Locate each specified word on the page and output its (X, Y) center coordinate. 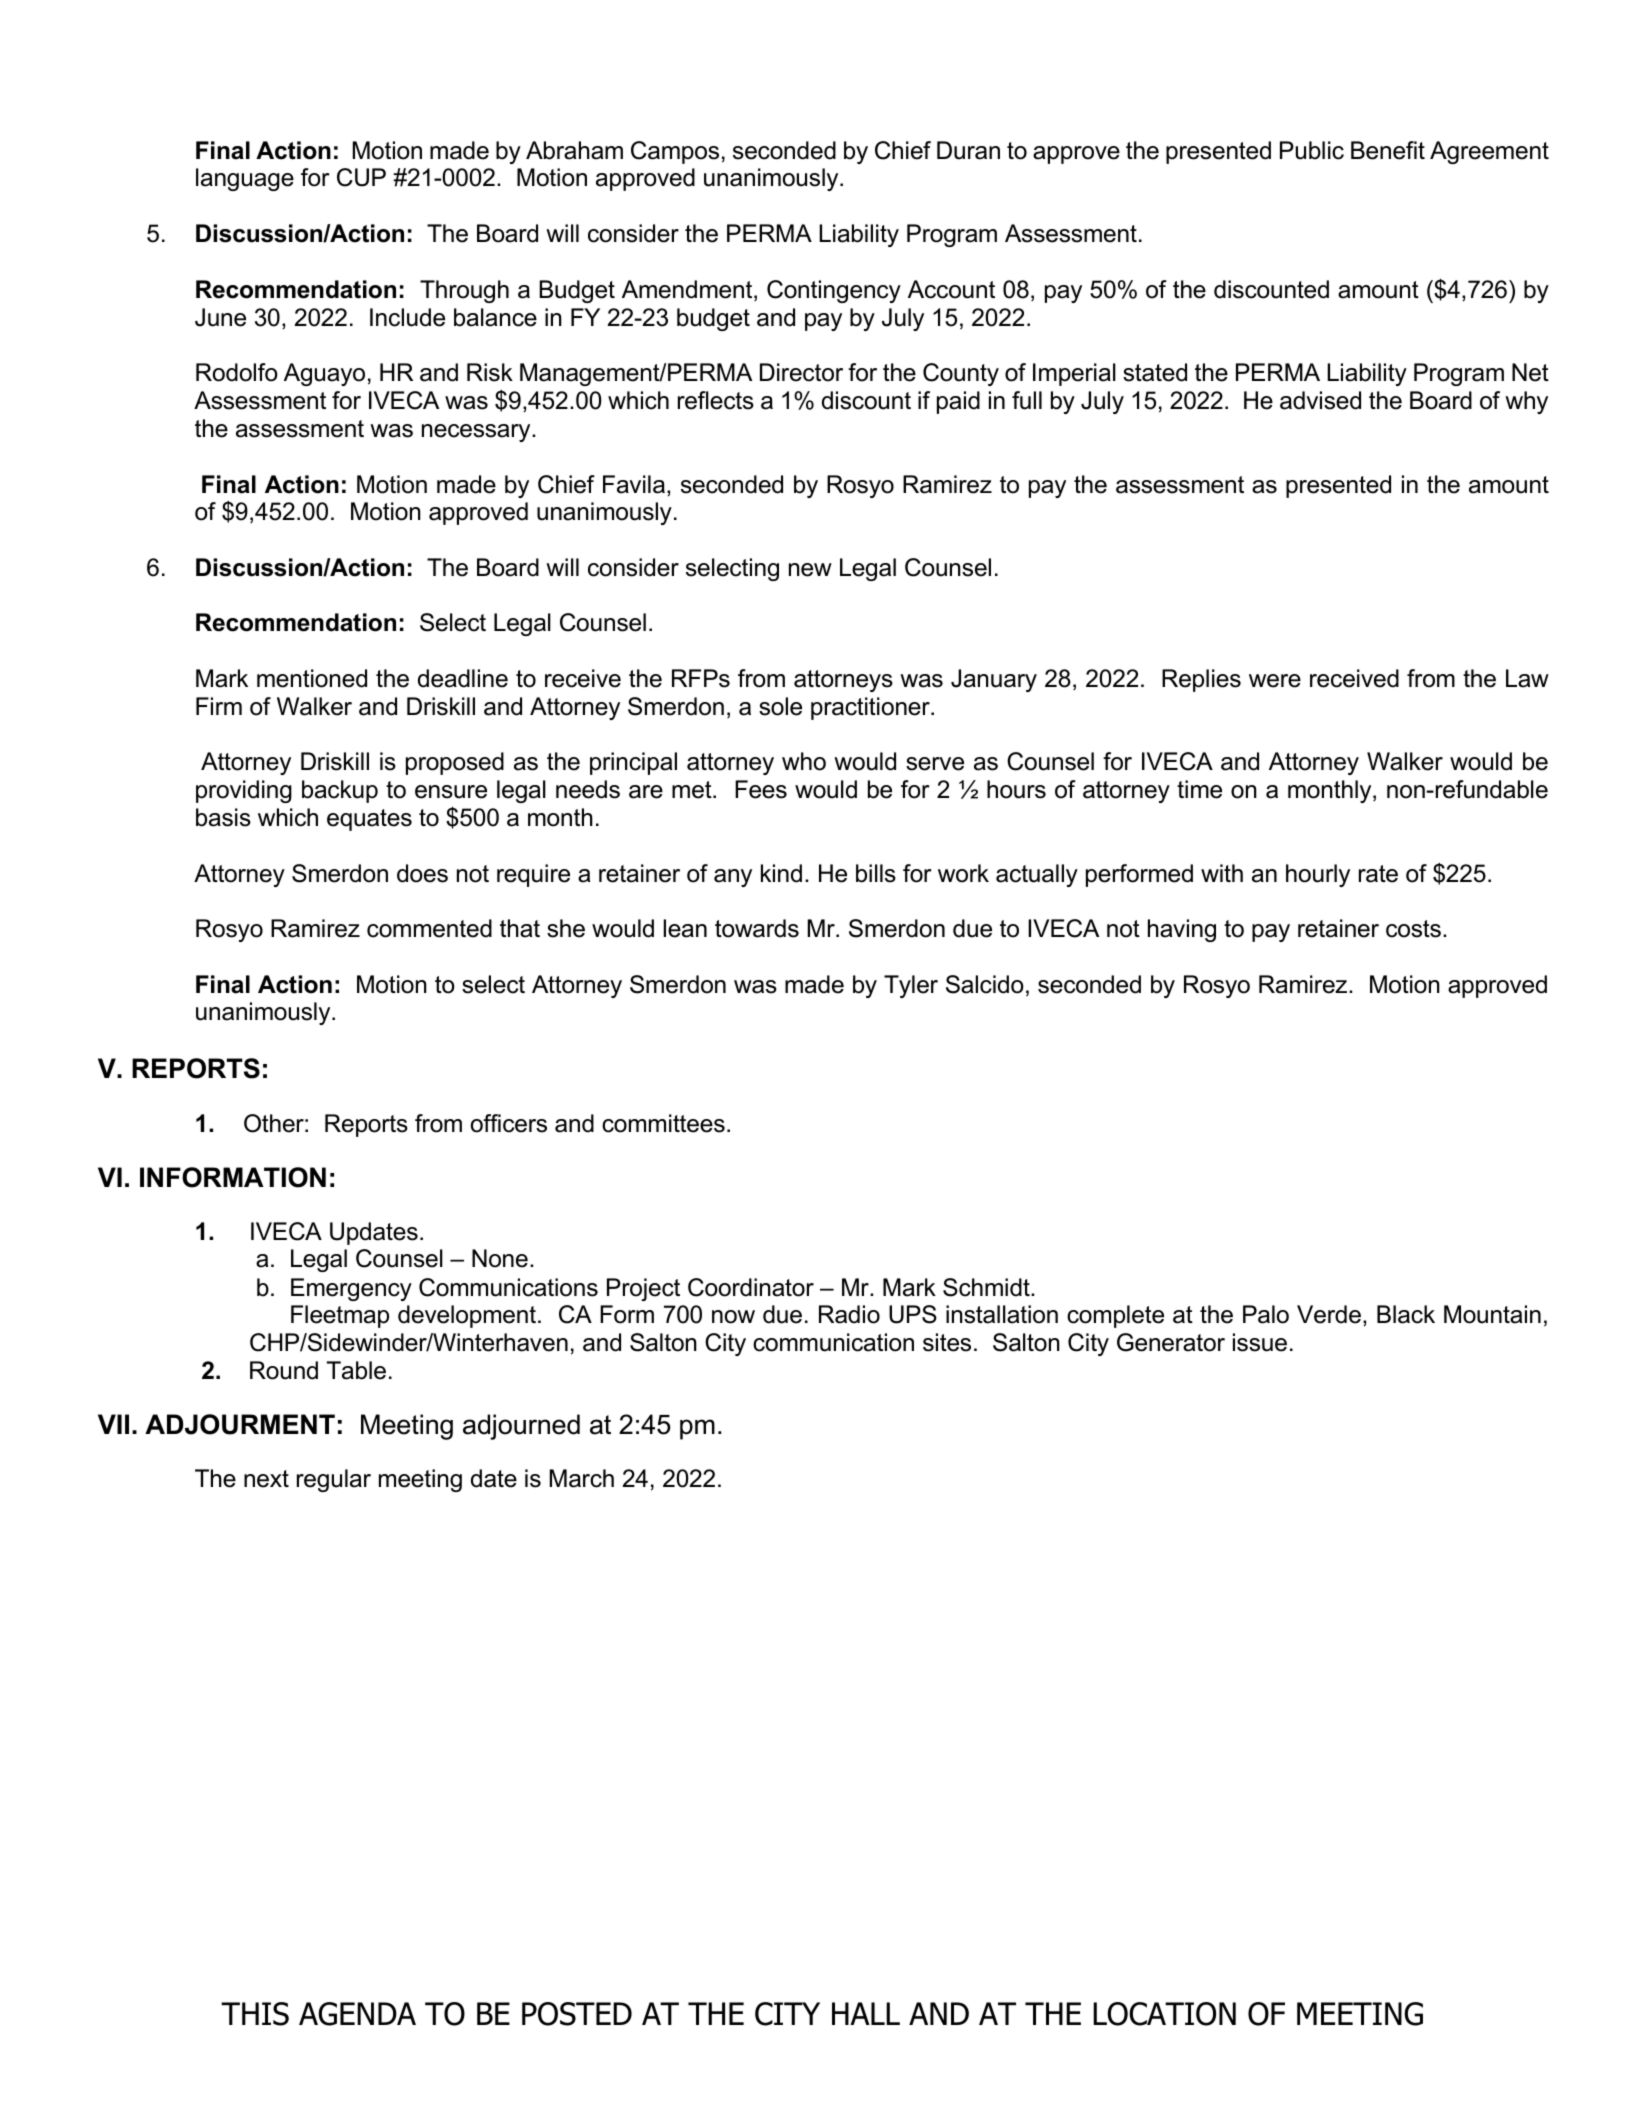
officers (509, 1123)
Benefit (1388, 150)
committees (663, 1123)
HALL (866, 2013)
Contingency (834, 291)
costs (1413, 929)
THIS (255, 2014)
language (245, 179)
